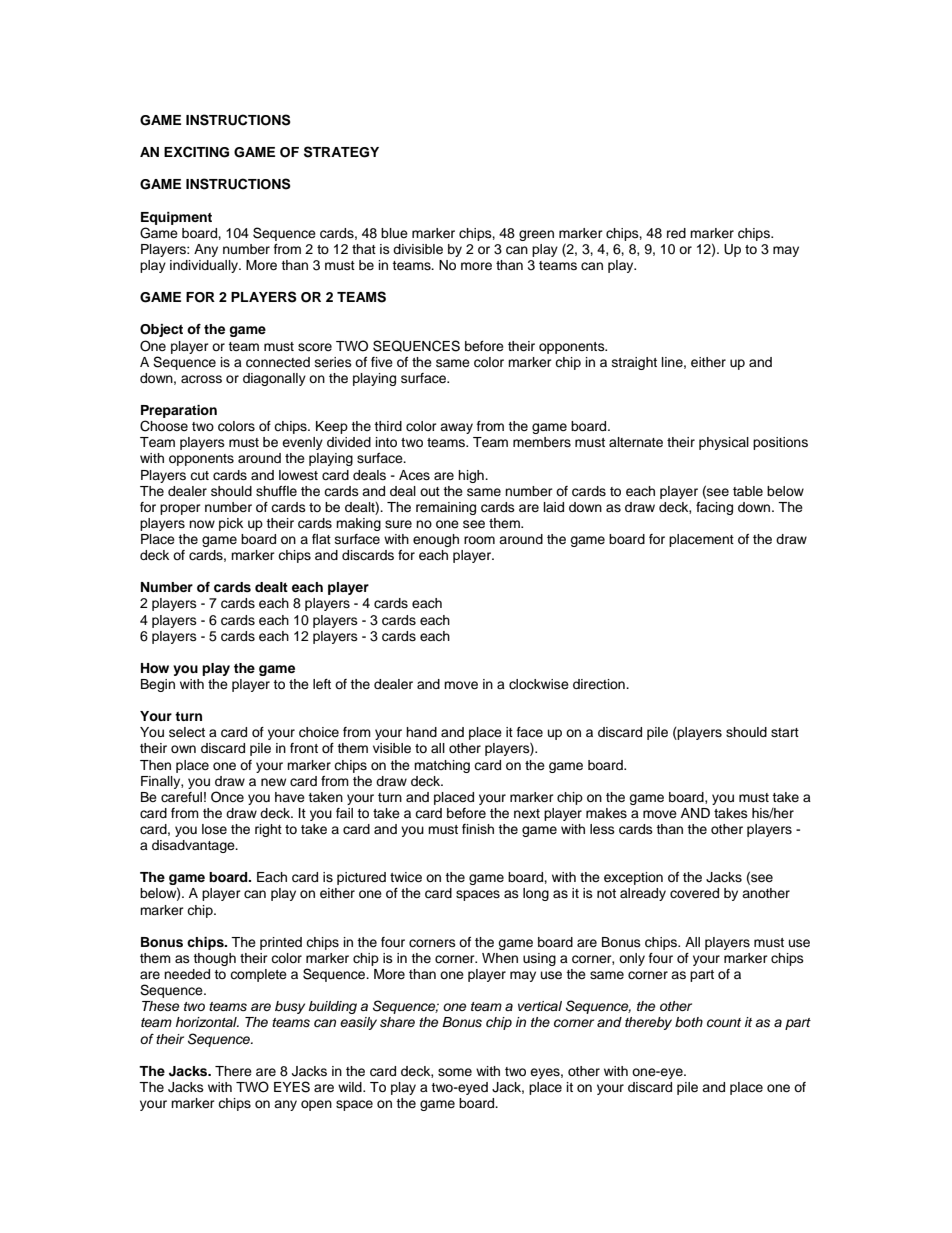  I want to click on facing, so click(714, 508).
